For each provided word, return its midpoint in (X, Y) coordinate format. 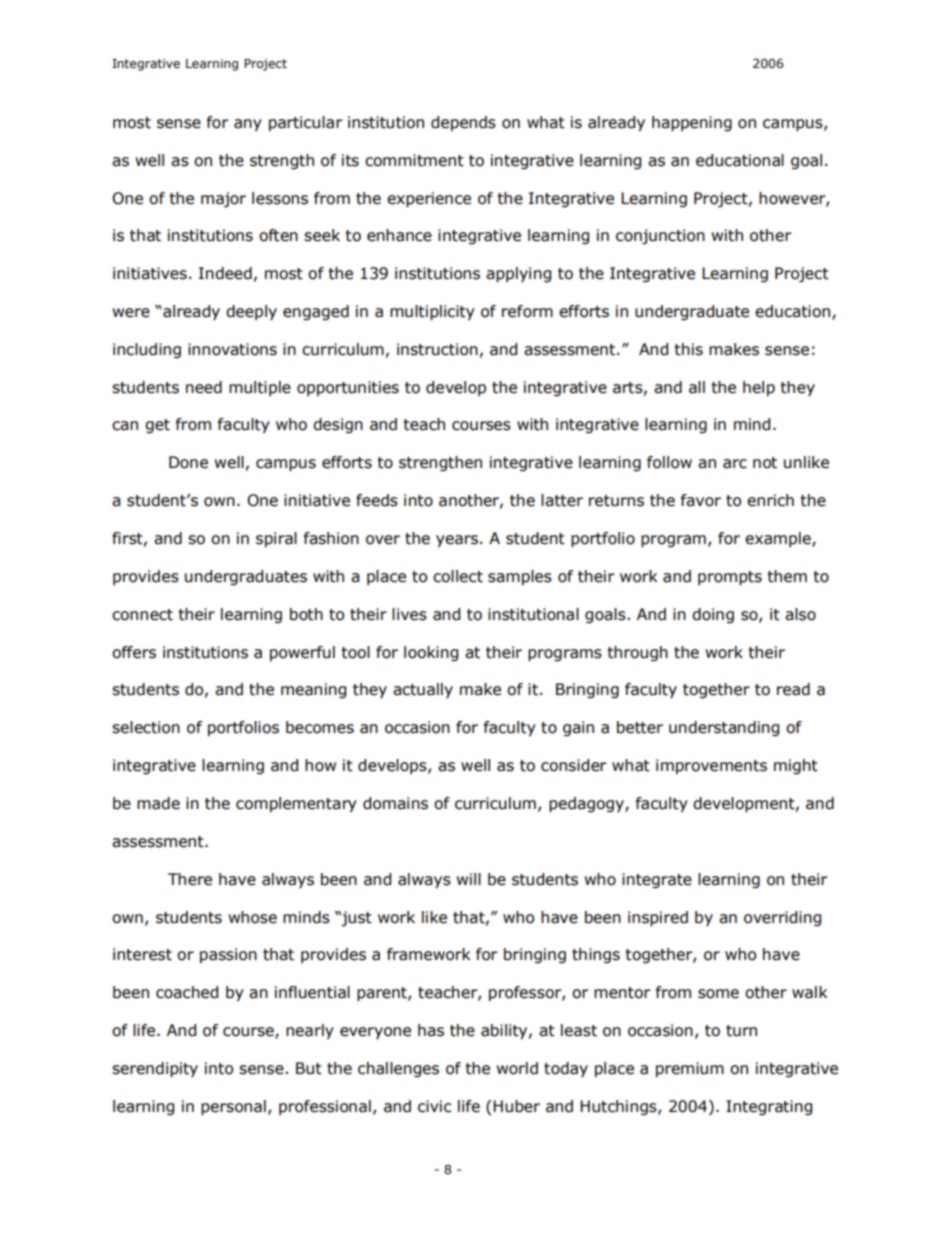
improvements (711, 766)
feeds (377, 500)
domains (395, 803)
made (158, 803)
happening (692, 124)
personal (233, 1108)
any (248, 125)
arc (735, 464)
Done (188, 462)
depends (463, 123)
